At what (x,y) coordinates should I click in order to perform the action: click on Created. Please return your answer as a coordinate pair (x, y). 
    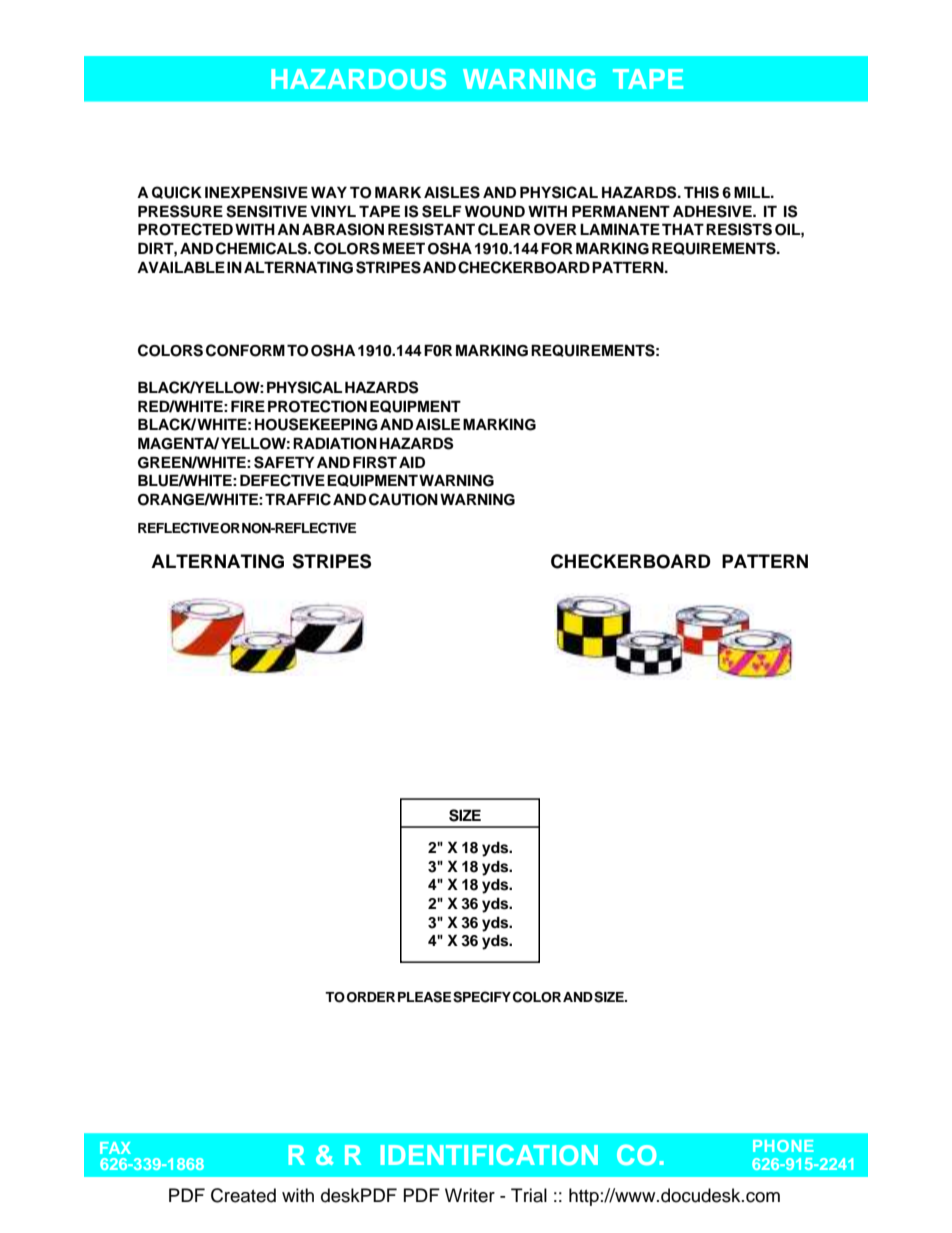
    Looking at the image, I should click on (243, 1195).
